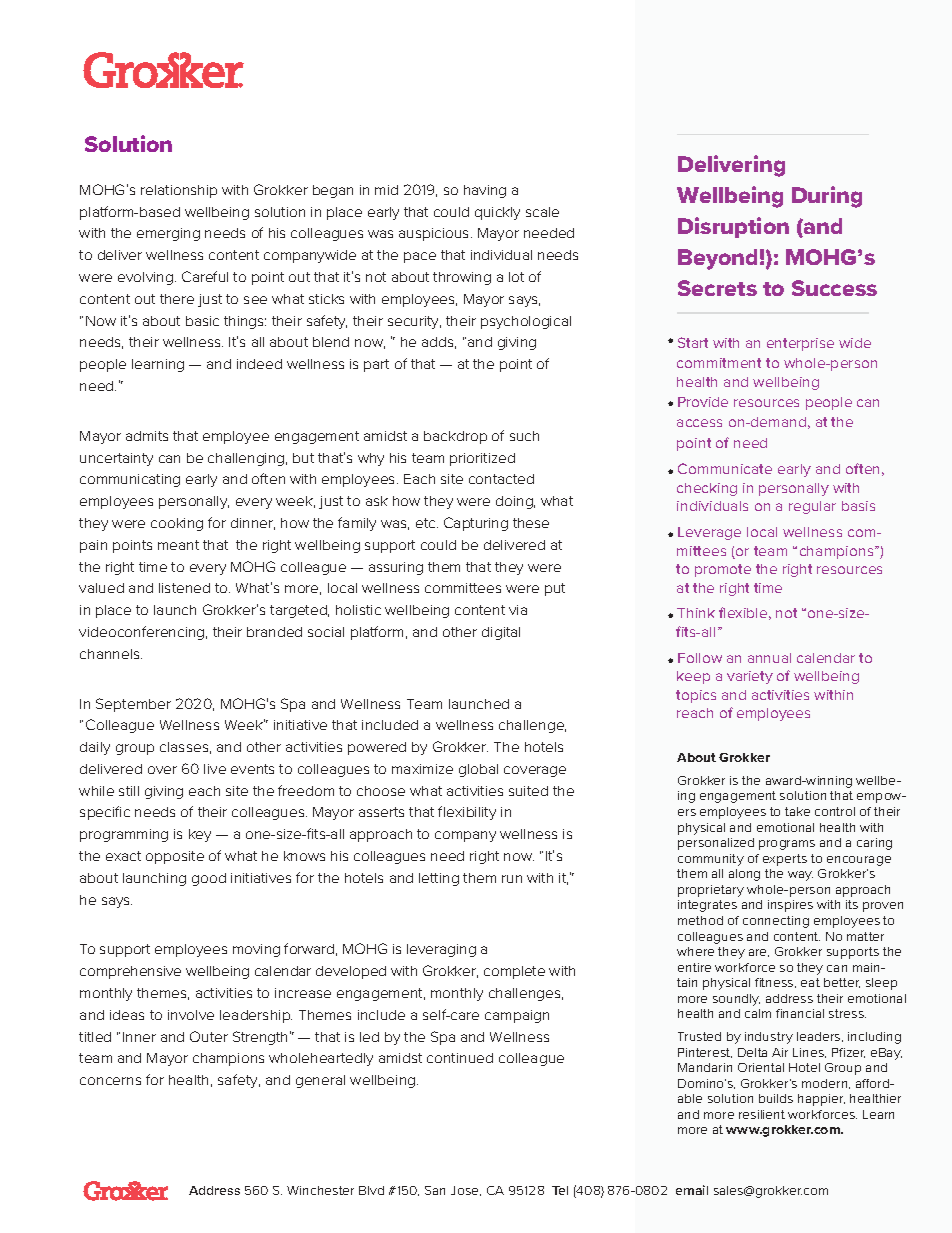 The height and width of the page is (1233, 952). What do you see at coordinates (725, 468) in the page?
I see `Communicate` at bounding box center [725, 468].
